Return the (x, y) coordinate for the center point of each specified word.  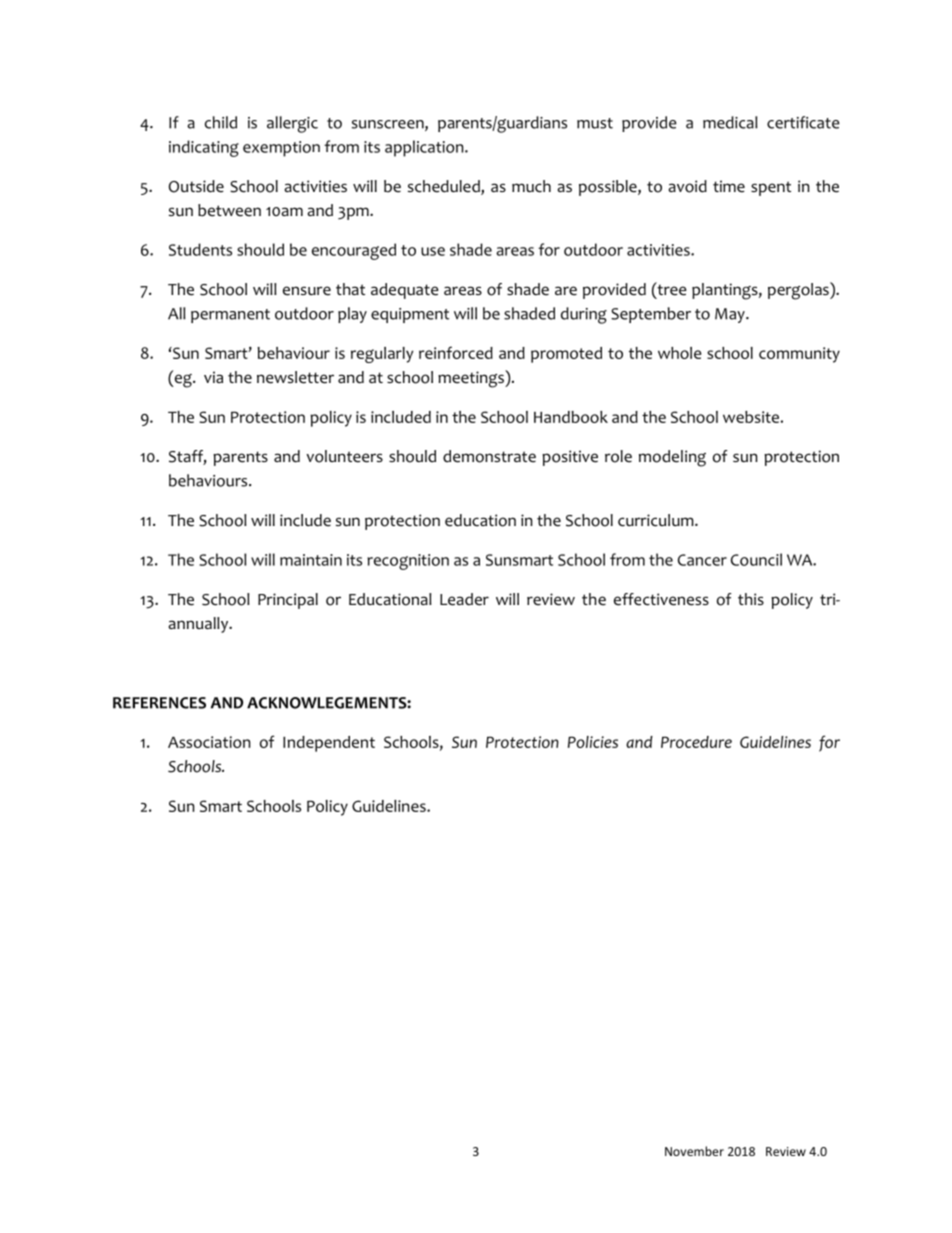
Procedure (696, 742)
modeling (672, 458)
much (531, 186)
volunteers (344, 456)
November (694, 1151)
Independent (329, 744)
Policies (593, 742)
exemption (281, 149)
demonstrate (489, 456)
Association (209, 742)
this (751, 599)
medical (730, 122)
